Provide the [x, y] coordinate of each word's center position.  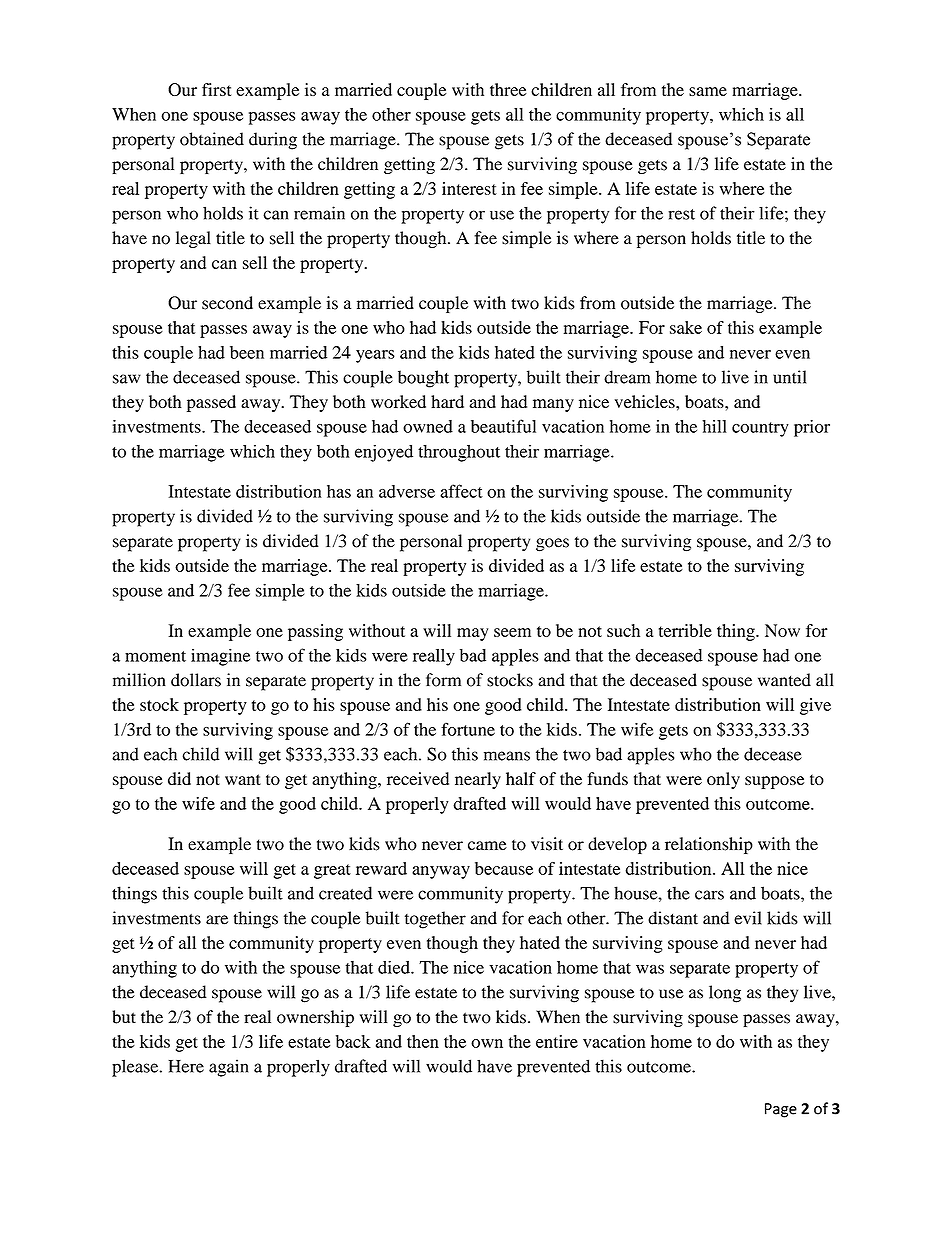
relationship [709, 845]
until [789, 377]
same [708, 91]
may [472, 634]
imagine [220, 657]
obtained [212, 139]
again [228, 1068]
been [247, 352]
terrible [685, 630]
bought [423, 379]
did [179, 778]
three [508, 89]
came [487, 846]
